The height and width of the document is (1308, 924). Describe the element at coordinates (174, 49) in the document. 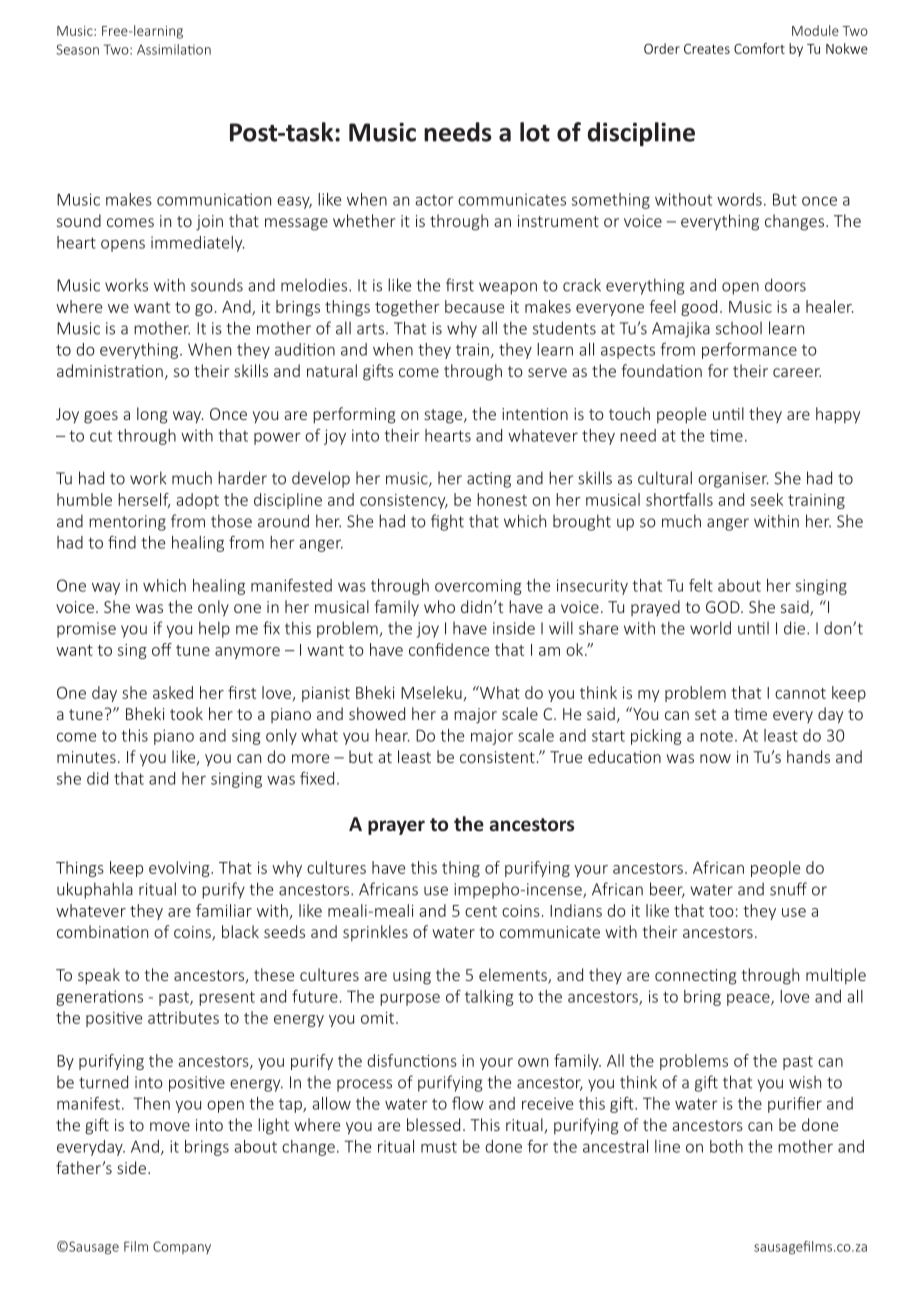

I see `Assimilation` at that location.
